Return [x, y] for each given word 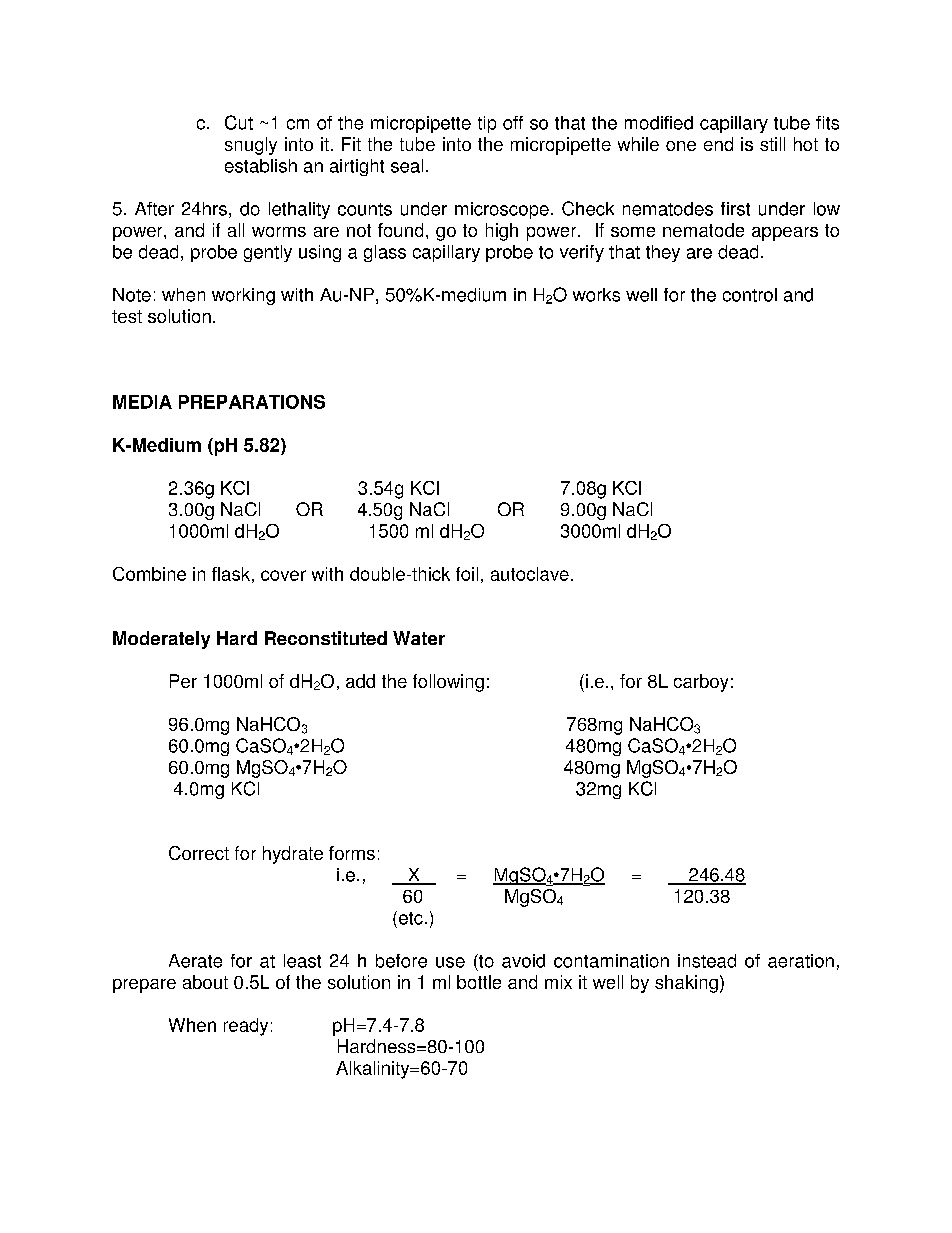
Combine [149, 574]
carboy [701, 683]
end [718, 144]
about [205, 982]
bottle [479, 982]
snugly [251, 146]
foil [467, 574]
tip [487, 124]
